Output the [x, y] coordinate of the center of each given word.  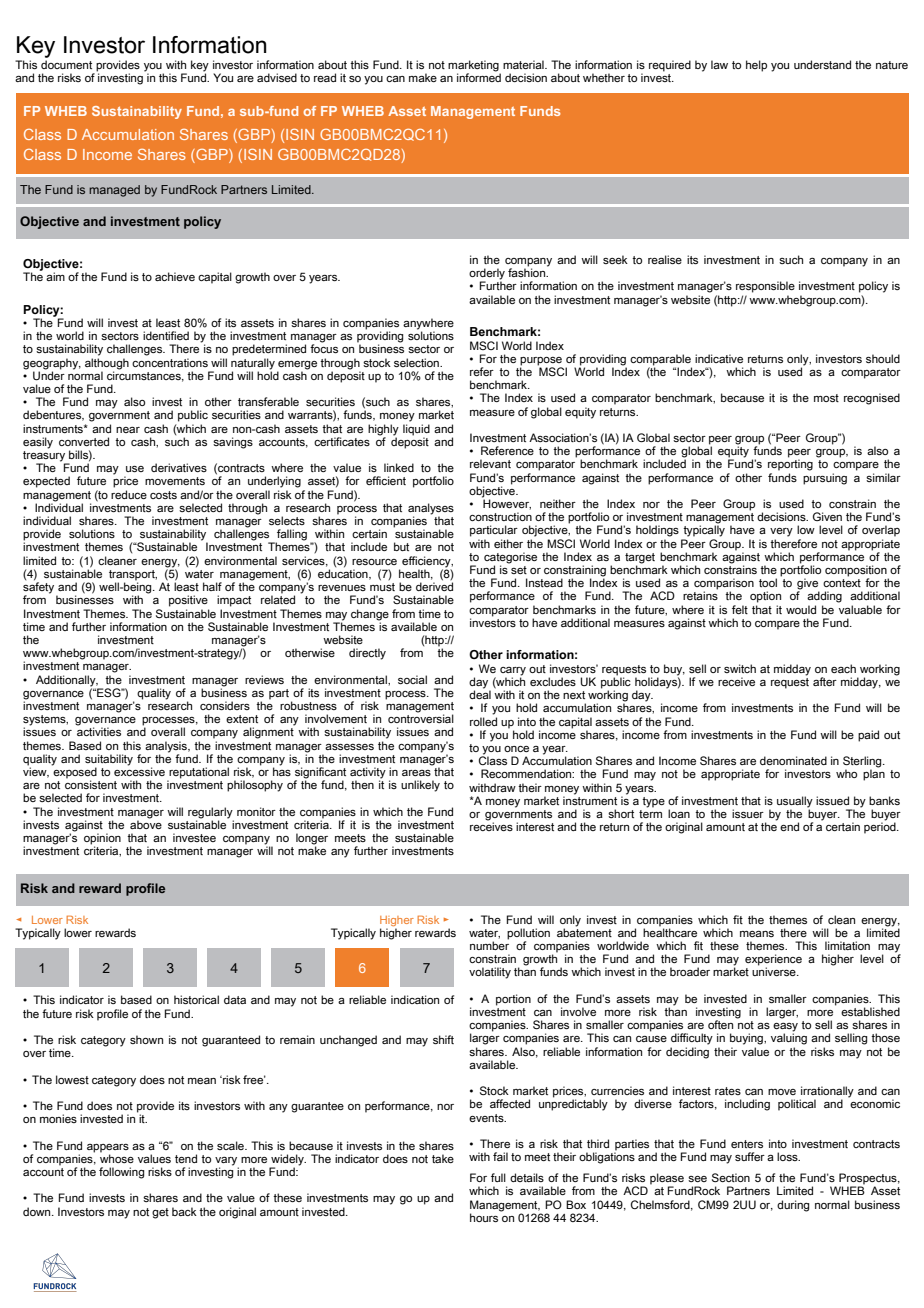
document [66, 64]
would [801, 609]
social [412, 679]
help [756, 66]
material [524, 64]
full [498, 1177]
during [793, 1206]
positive [188, 601]
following [121, 1173]
